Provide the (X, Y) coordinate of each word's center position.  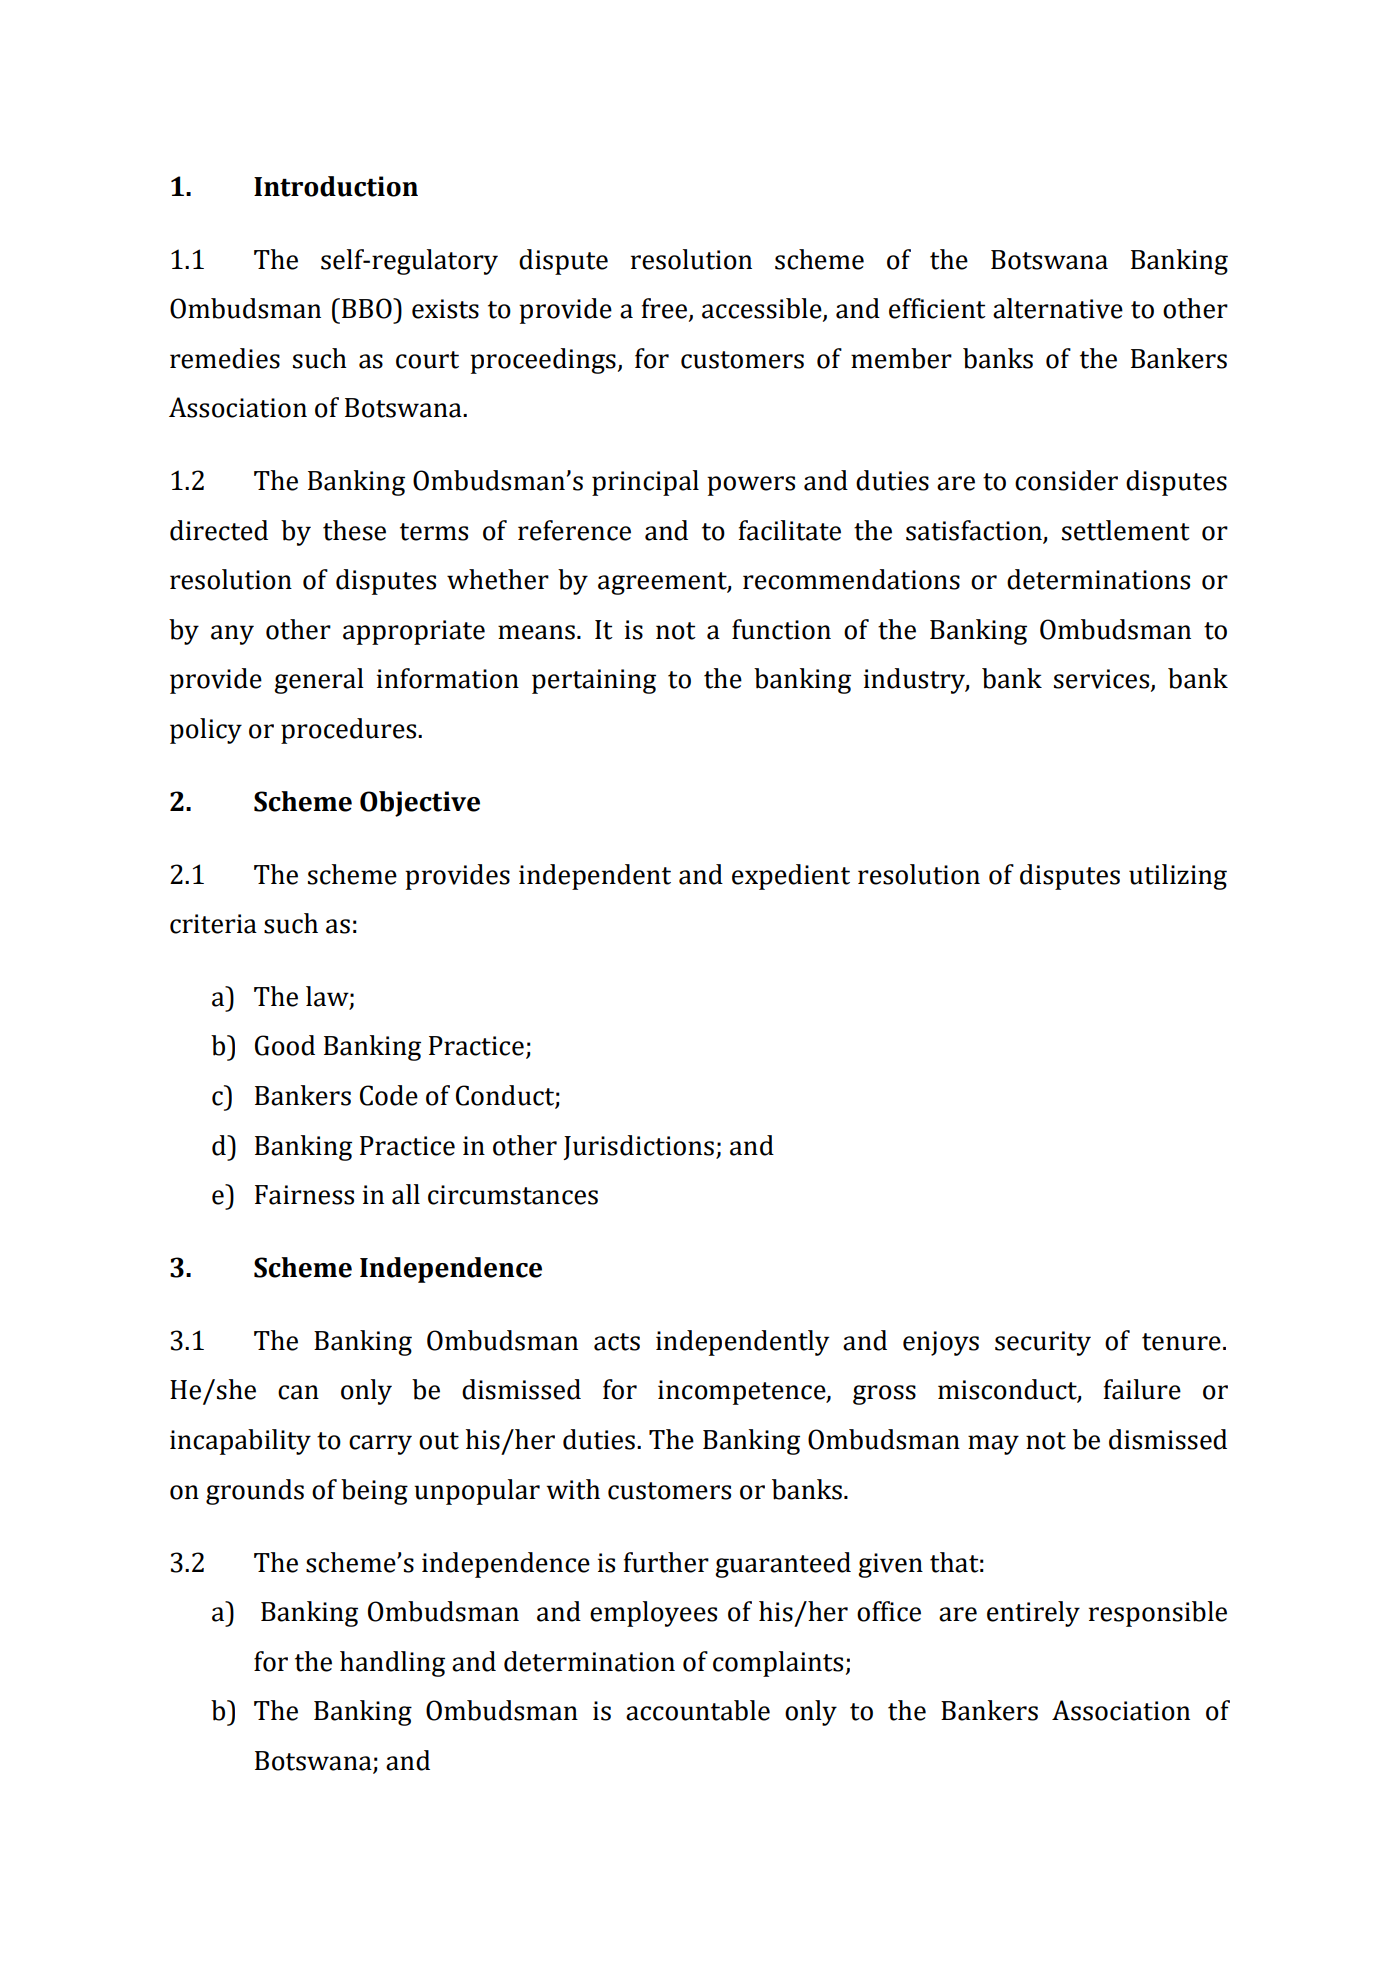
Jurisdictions (638, 1147)
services (1103, 680)
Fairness (304, 1195)
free (666, 309)
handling (392, 1664)
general (319, 681)
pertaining (594, 681)
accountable (698, 1710)
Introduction (336, 186)
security (1043, 1343)
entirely (1033, 1614)
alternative (1058, 308)
